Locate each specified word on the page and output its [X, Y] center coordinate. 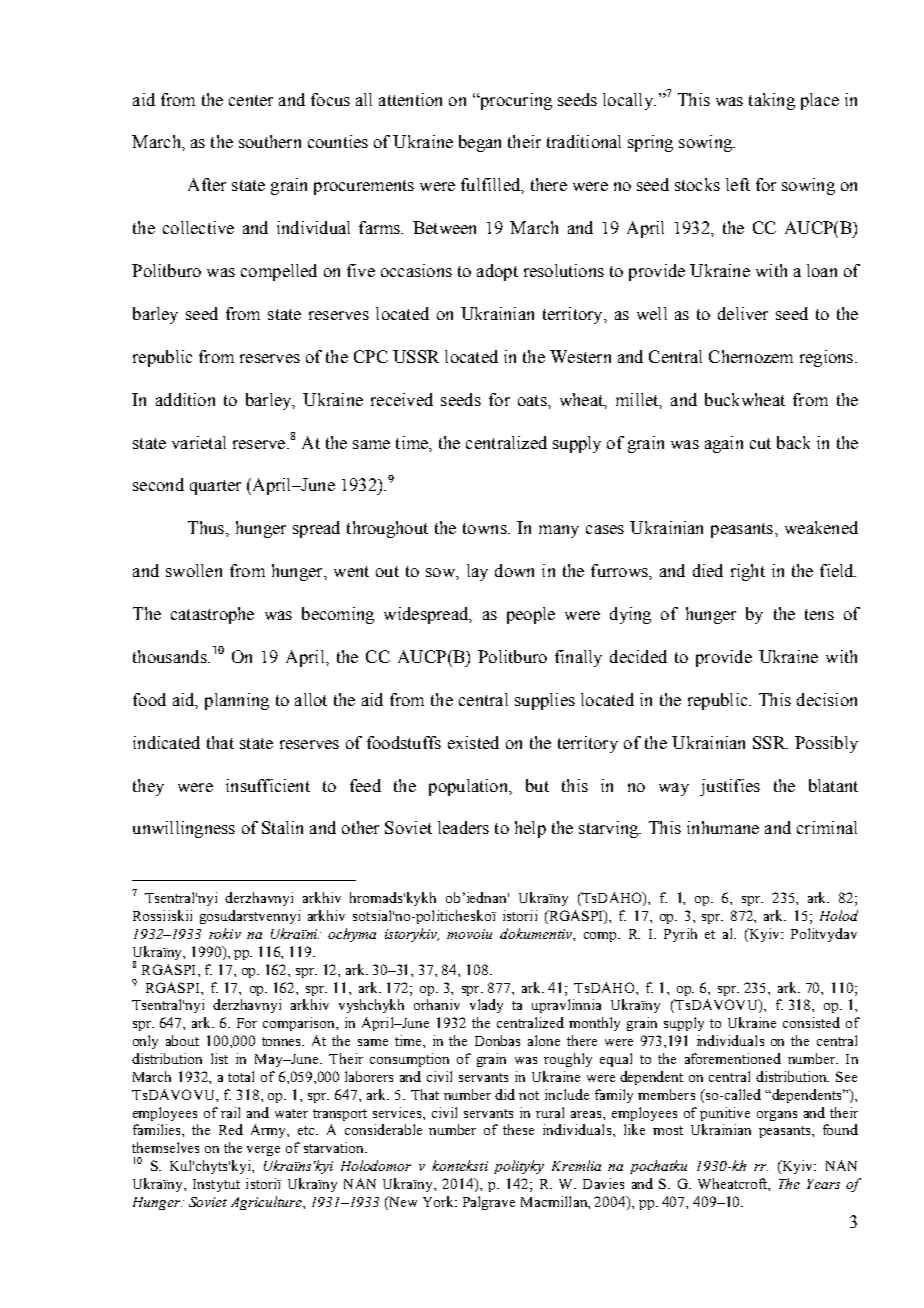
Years [823, 1184]
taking [772, 101]
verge [263, 1151]
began [480, 143]
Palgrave [489, 1203]
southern [270, 141]
